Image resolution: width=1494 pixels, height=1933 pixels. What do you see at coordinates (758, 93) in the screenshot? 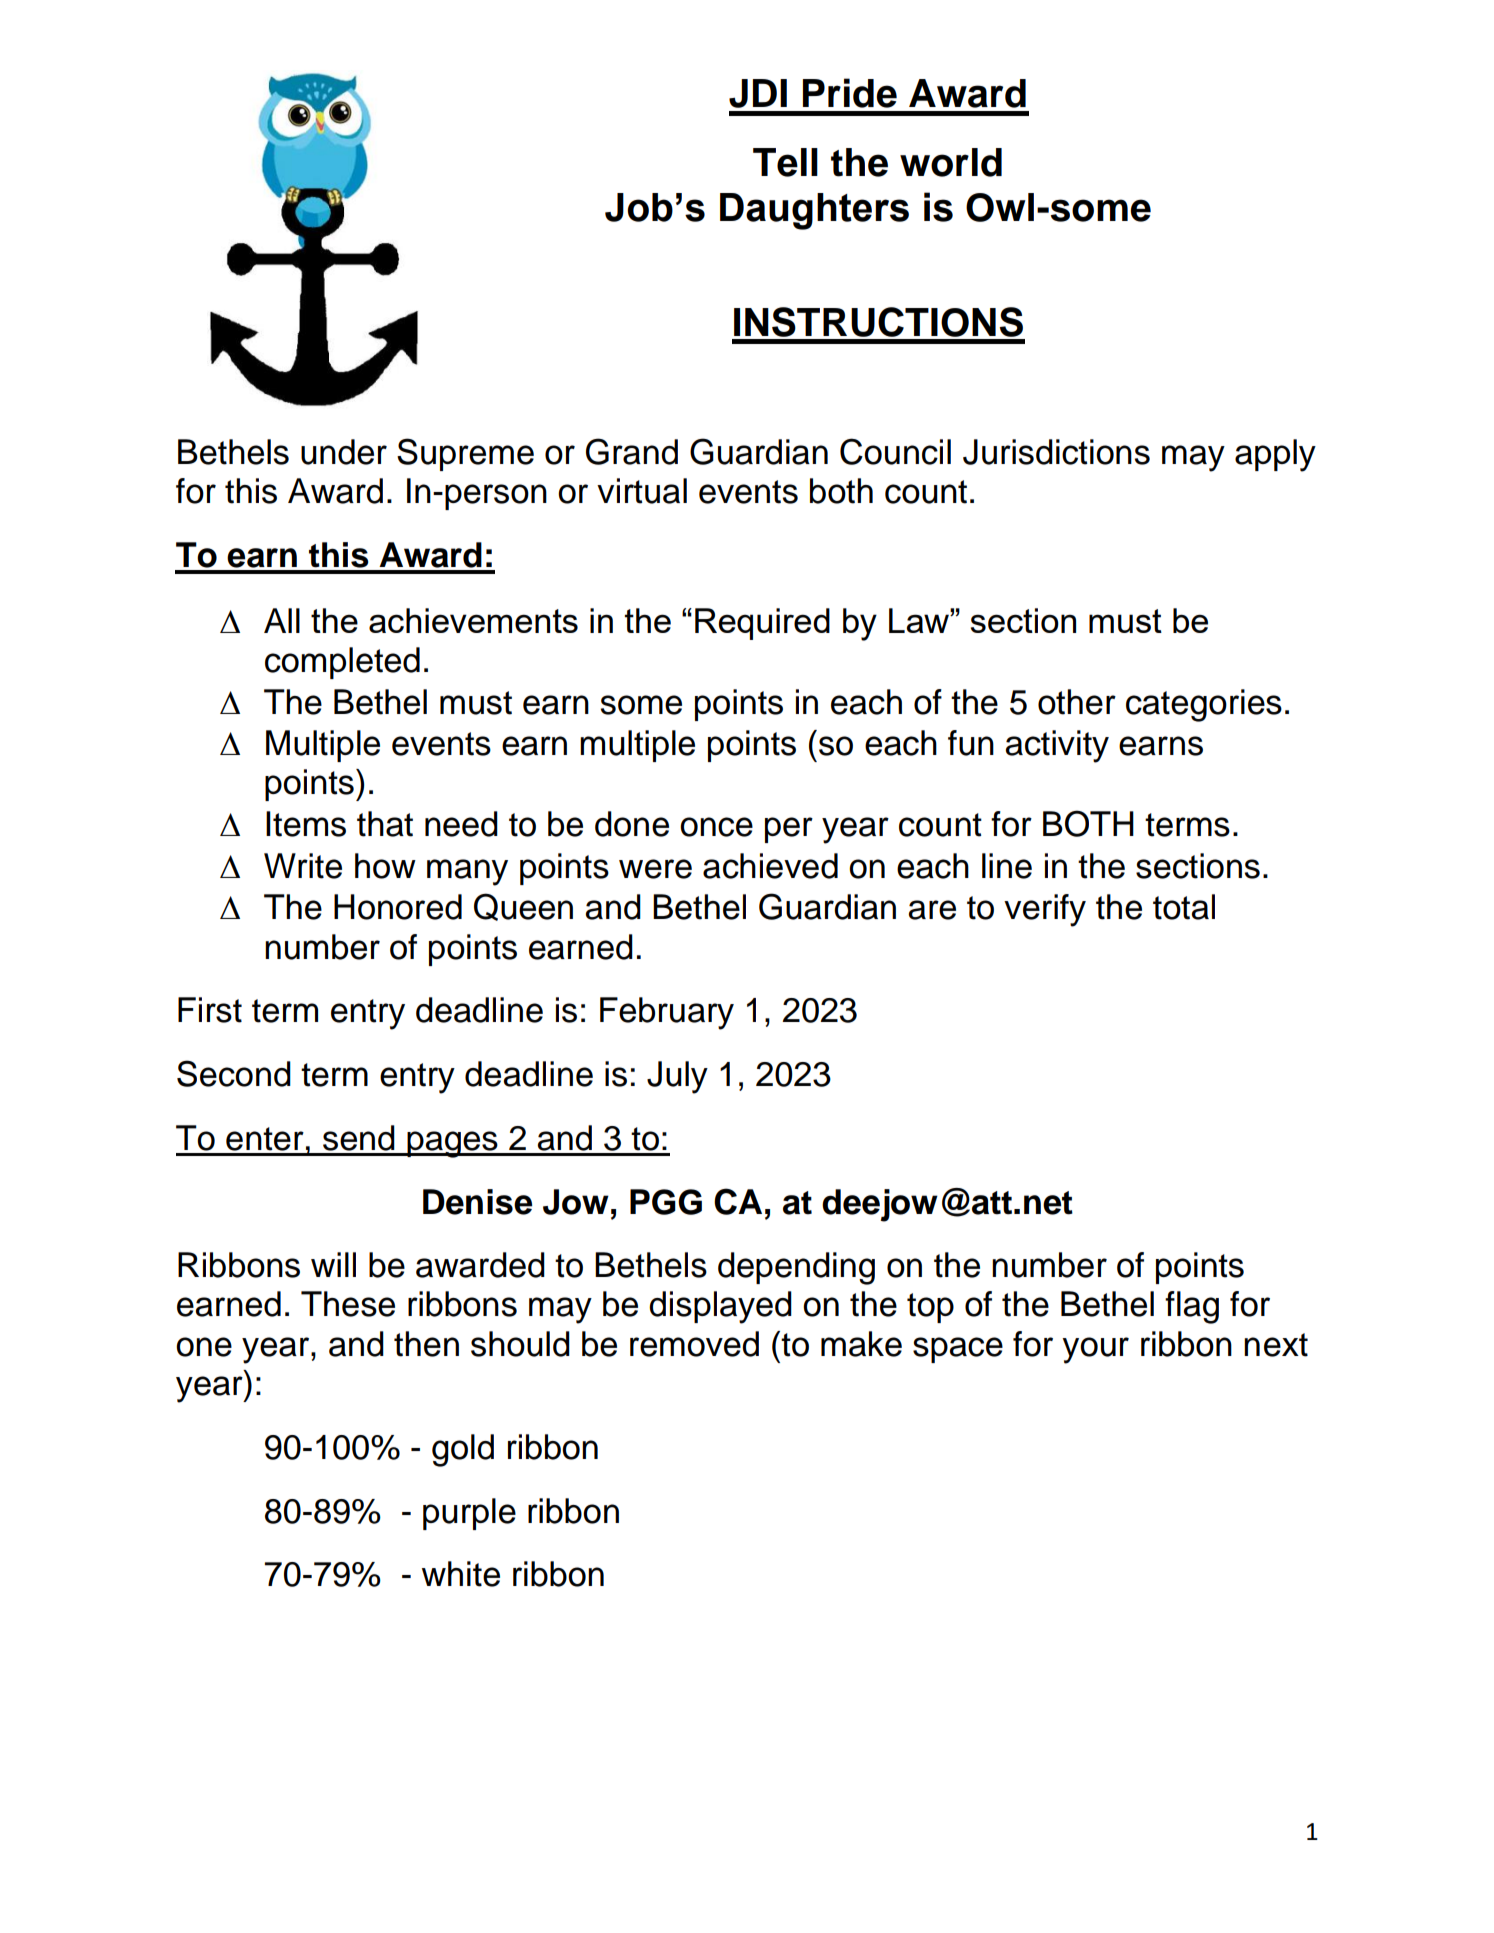
I see `JDI` at bounding box center [758, 93].
